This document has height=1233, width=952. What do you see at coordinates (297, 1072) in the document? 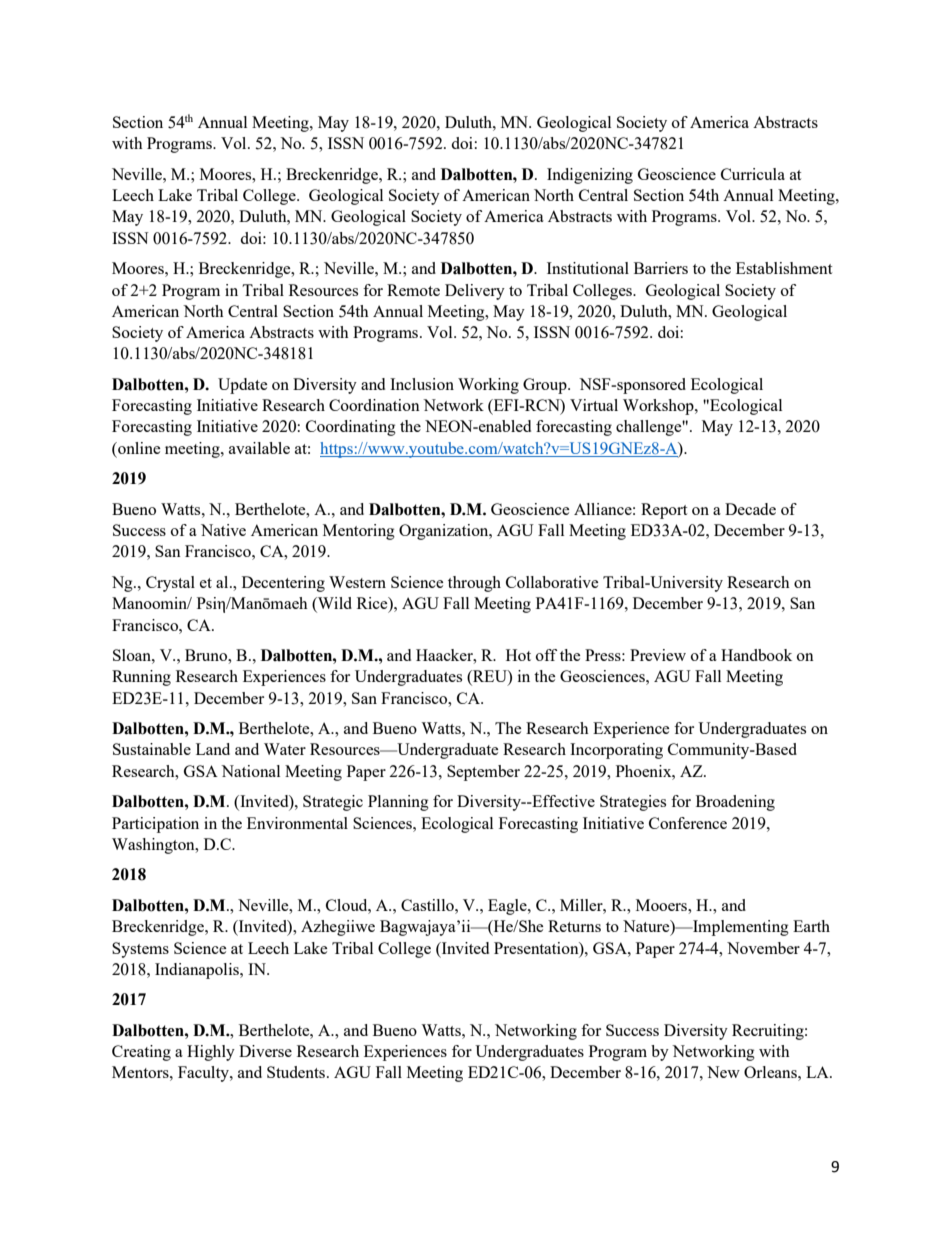
I see `Students` at bounding box center [297, 1072].
